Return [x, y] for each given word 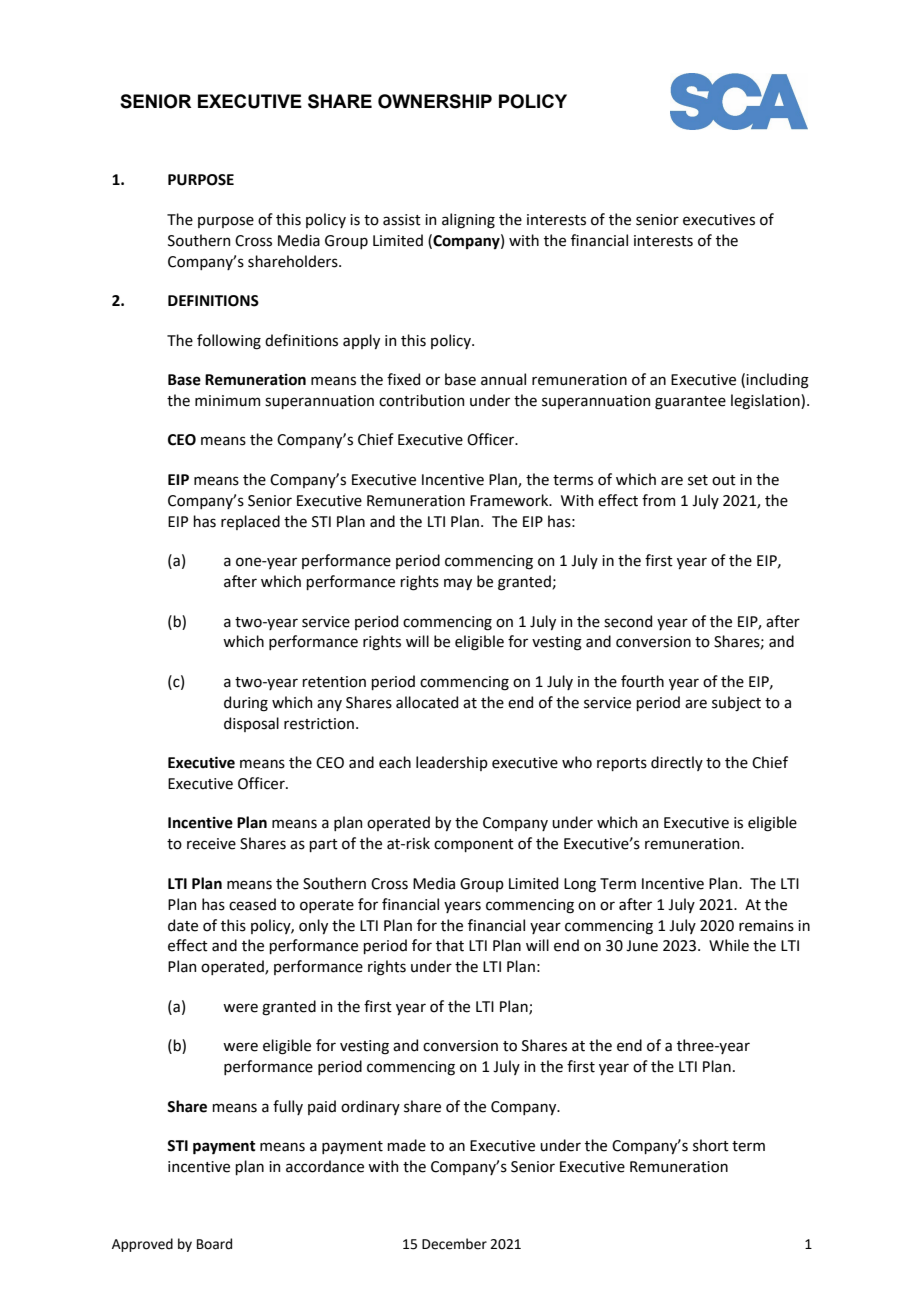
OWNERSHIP [435, 101]
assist [402, 220]
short [711, 1145]
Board [214, 1244]
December [454, 1244]
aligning [468, 221]
